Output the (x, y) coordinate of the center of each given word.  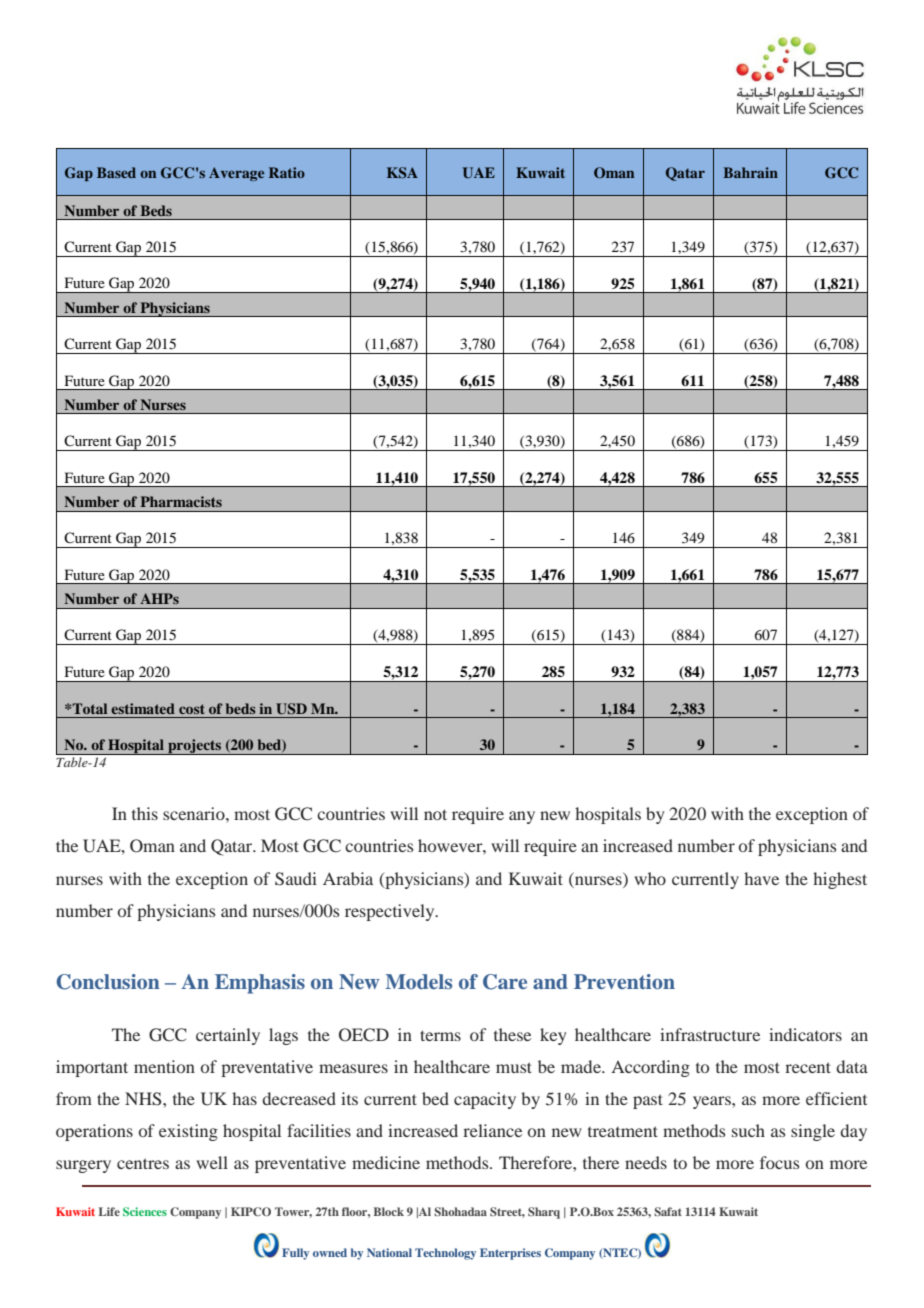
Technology (445, 1254)
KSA (402, 173)
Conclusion (108, 982)
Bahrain (750, 172)
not (435, 814)
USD (291, 709)
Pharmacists (181, 501)
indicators (805, 1034)
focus (779, 1162)
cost (192, 709)
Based (116, 172)
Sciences (145, 1211)
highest (840, 880)
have (761, 878)
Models (418, 981)
